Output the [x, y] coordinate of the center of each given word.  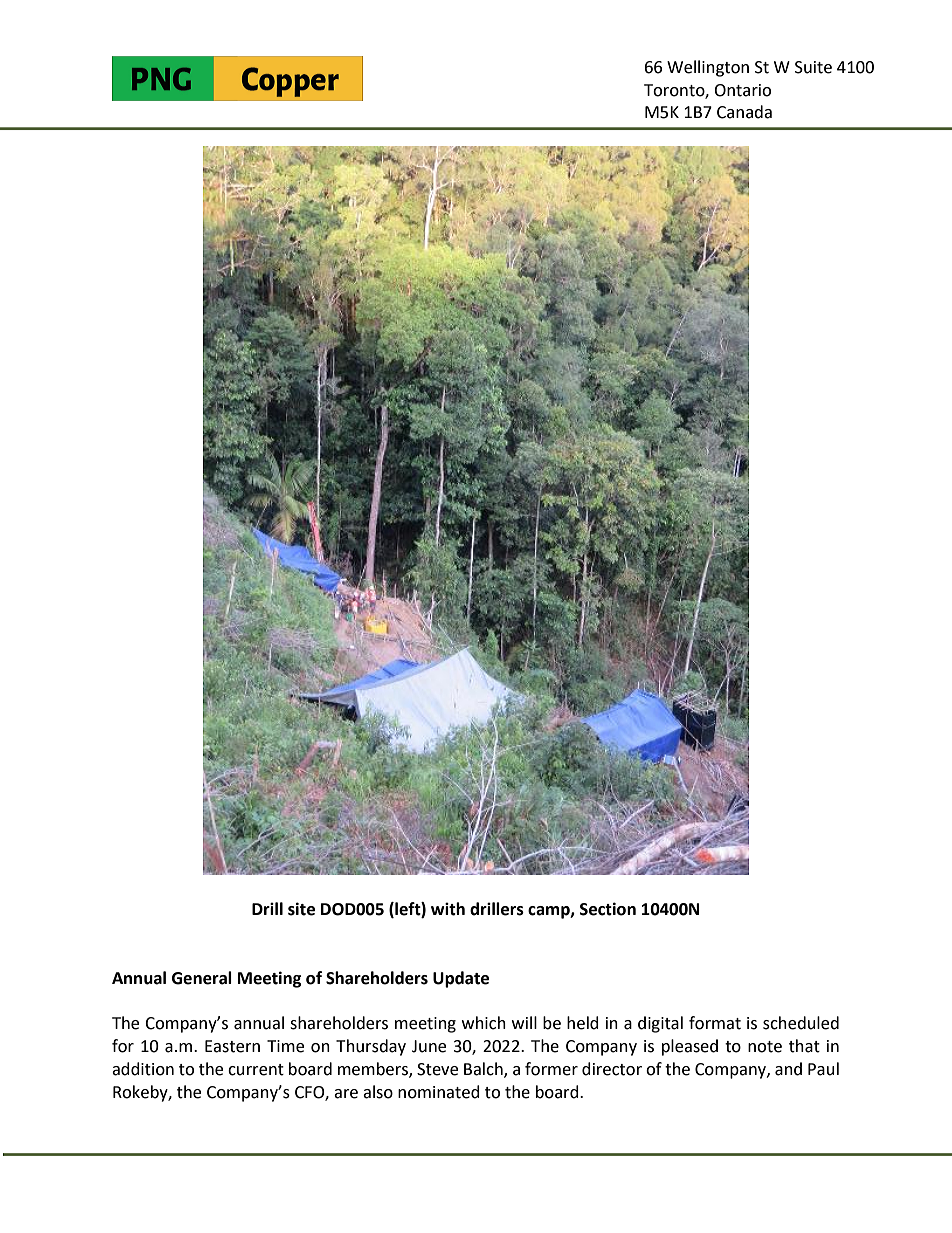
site [301, 909]
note [765, 1047]
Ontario [742, 90]
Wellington [708, 68]
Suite [813, 67]
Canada [744, 112]
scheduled [801, 1023]
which [484, 1023]
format [715, 1023]
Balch [484, 1070]
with [448, 909]
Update [461, 979]
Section [608, 909]
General [202, 978]
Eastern [232, 1046]
